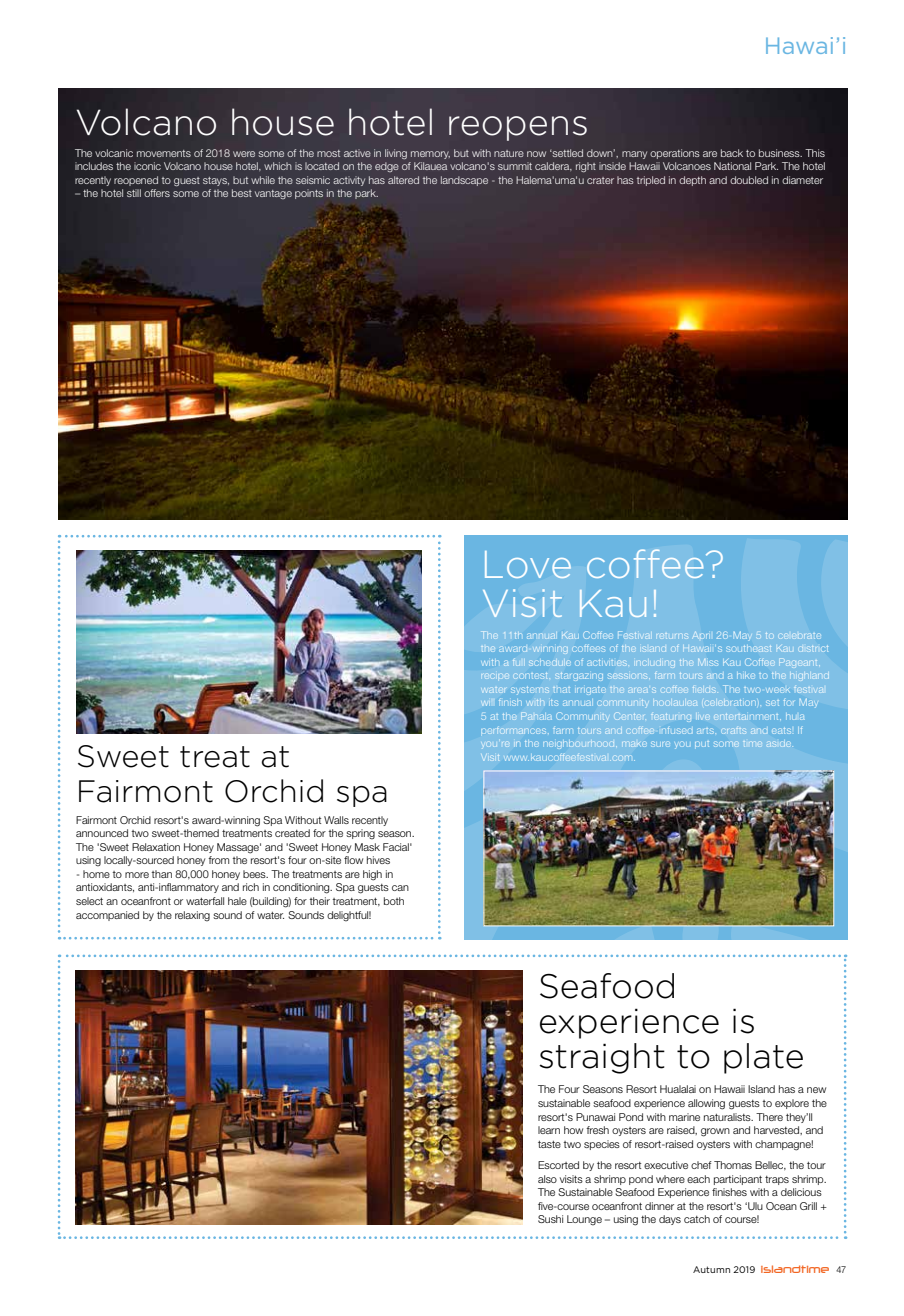 The width and height of the screenshot is (904, 1316). Describe the element at coordinates (550, 1219) in the screenshot. I see `Sushi` at that location.
